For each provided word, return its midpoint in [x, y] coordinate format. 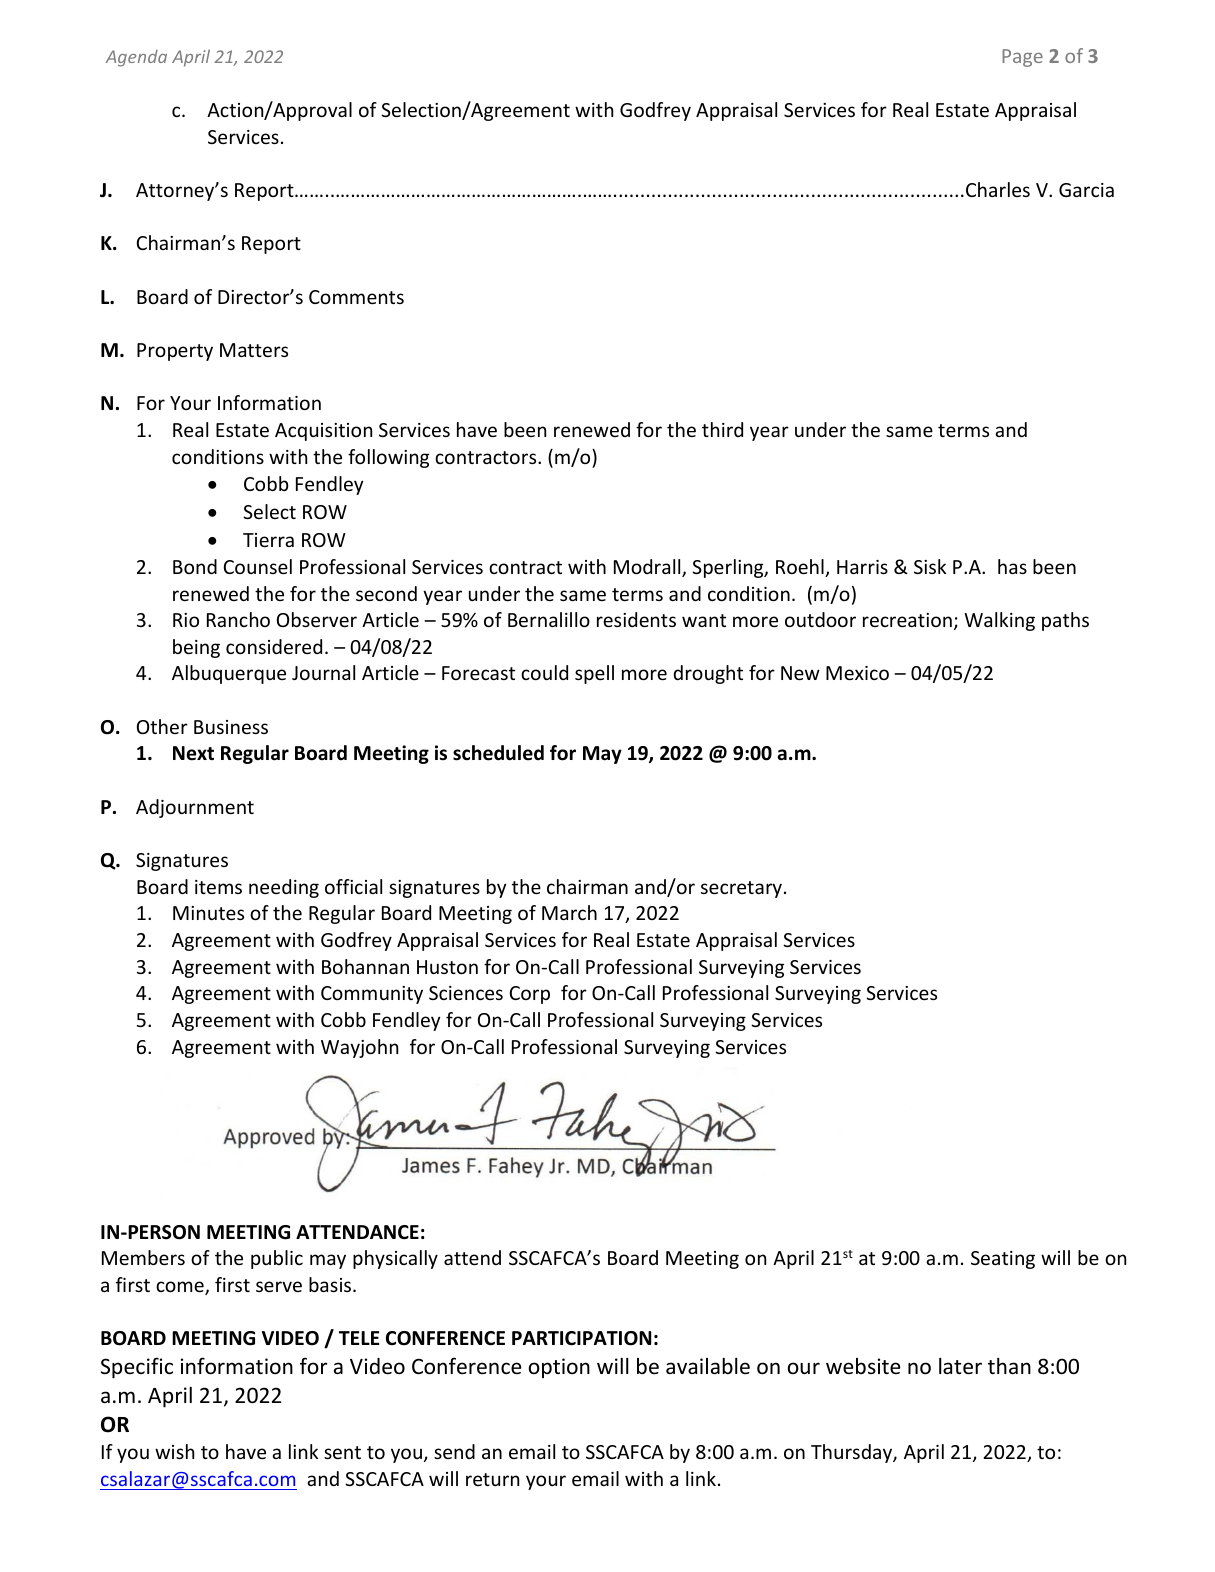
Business [231, 727]
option [559, 1368]
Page [1022, 58]
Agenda [136, 58]
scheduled [498, 753]
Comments [356, 297]
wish [174, 1451]
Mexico [857, 673]
